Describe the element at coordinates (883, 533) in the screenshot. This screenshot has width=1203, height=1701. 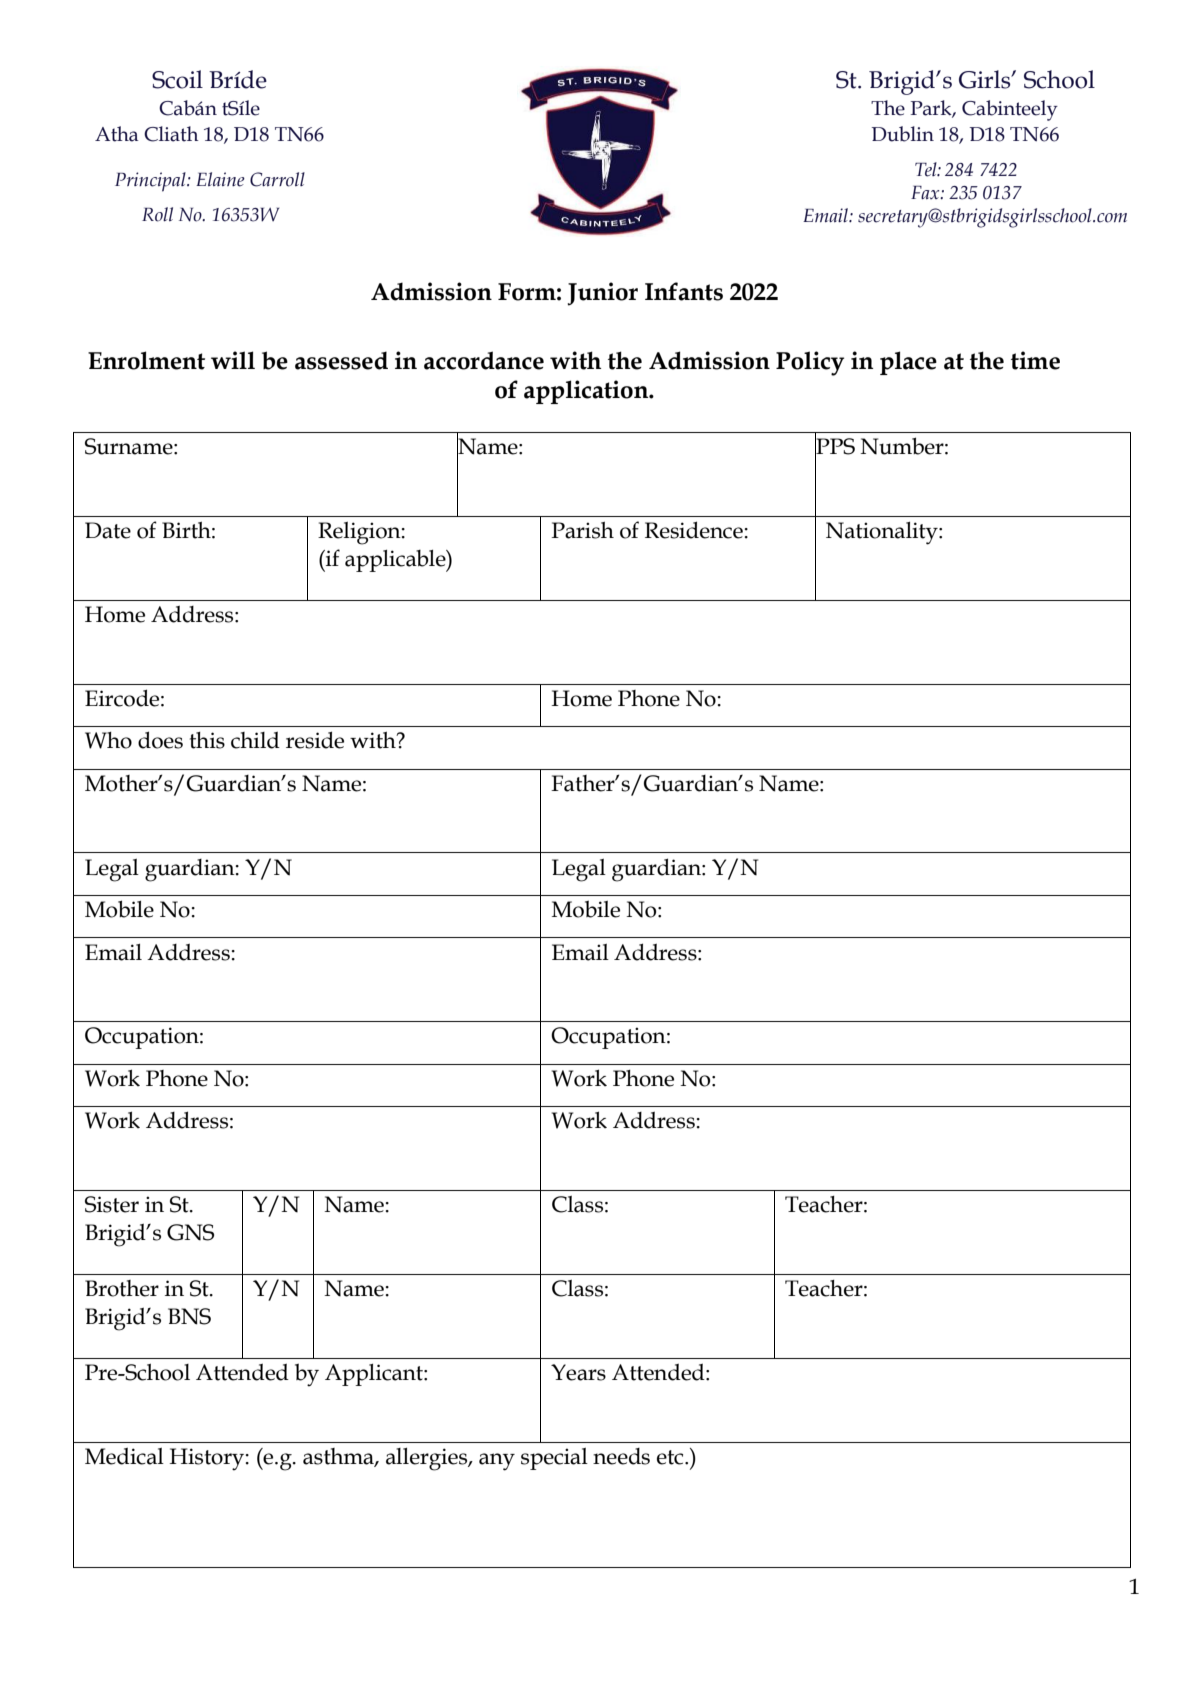
I see `Nationality` at that location.
